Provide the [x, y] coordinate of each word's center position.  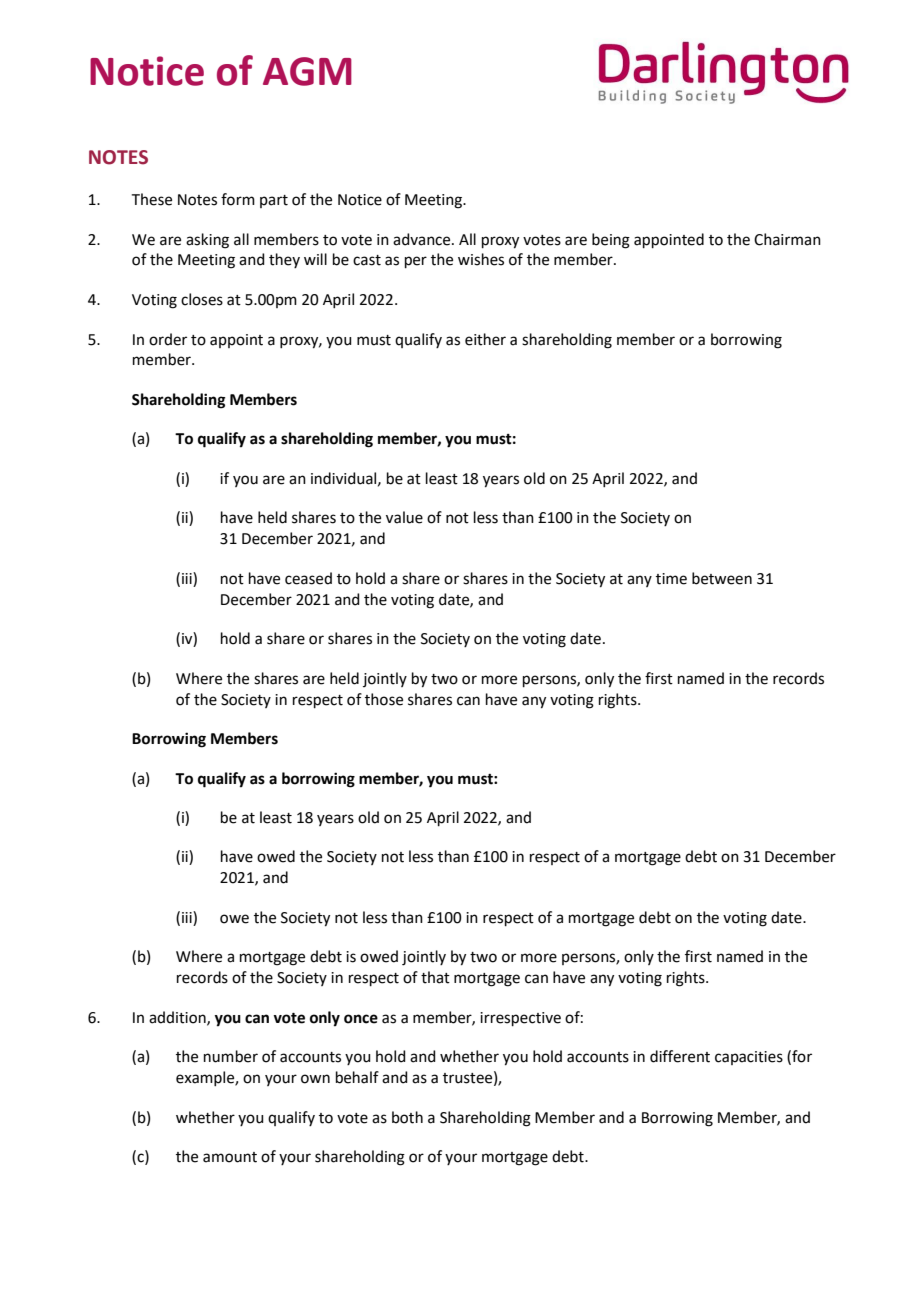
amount [230, 1157]
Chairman [787, 239]
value [404, 517]
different [680, 1056]
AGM [307, 71]
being [611, 241]
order [168, 339]
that [435, 977]
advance [423, 239]
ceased [308, 578]
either [485, 339]
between [722, 578]
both [407, 1117]
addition [178, 1018]
